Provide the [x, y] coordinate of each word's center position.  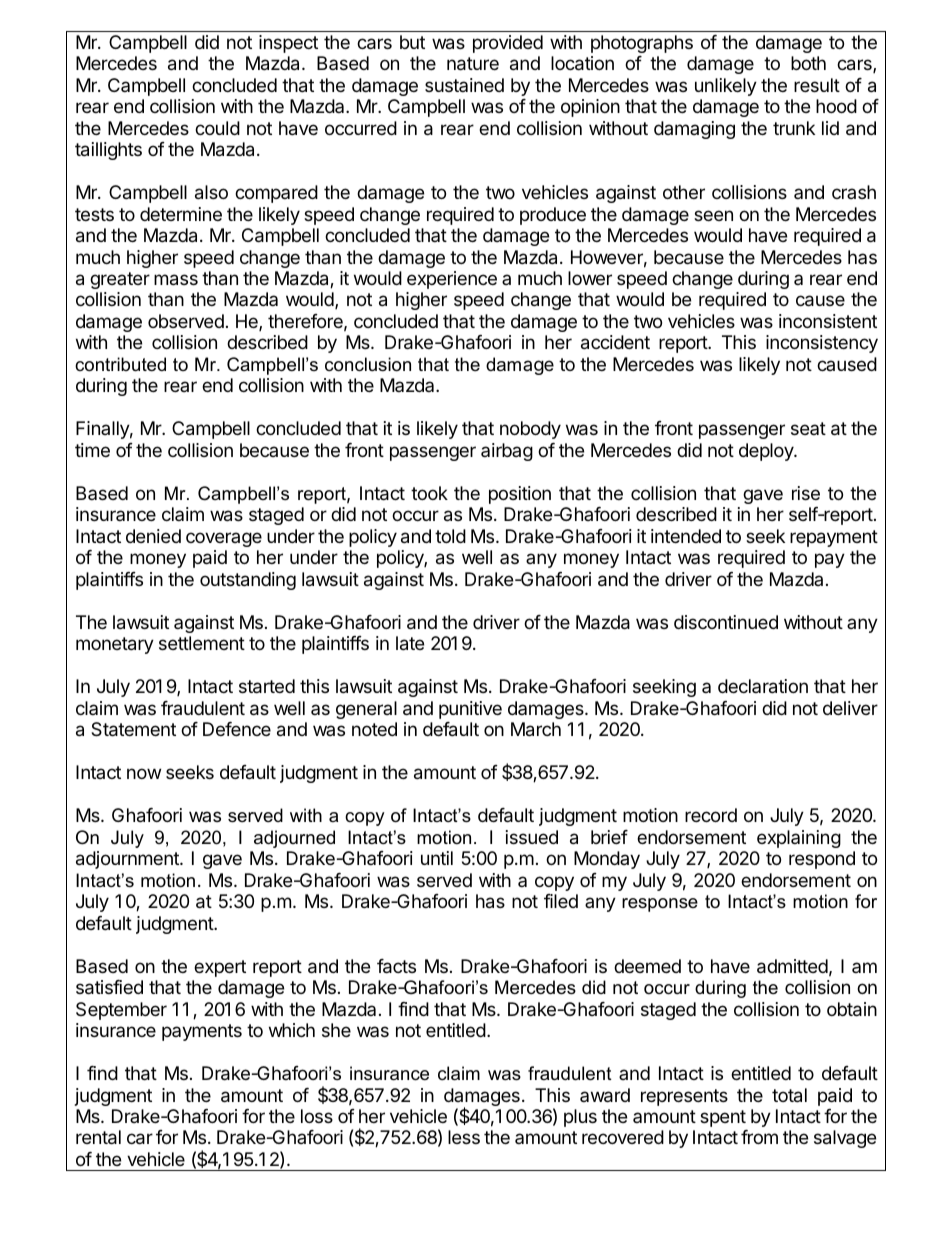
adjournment [128, 860]
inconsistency [822, 344]
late [410, 643]
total [789, 1095]
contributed [120, 364]
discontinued [726, 622]
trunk [794, 128]
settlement [202, 643]
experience [452, 280]
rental [98, 1137]
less [464, 1137]
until [437, 858]
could [217, 128]
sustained [464, 85]
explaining [799, 839]
